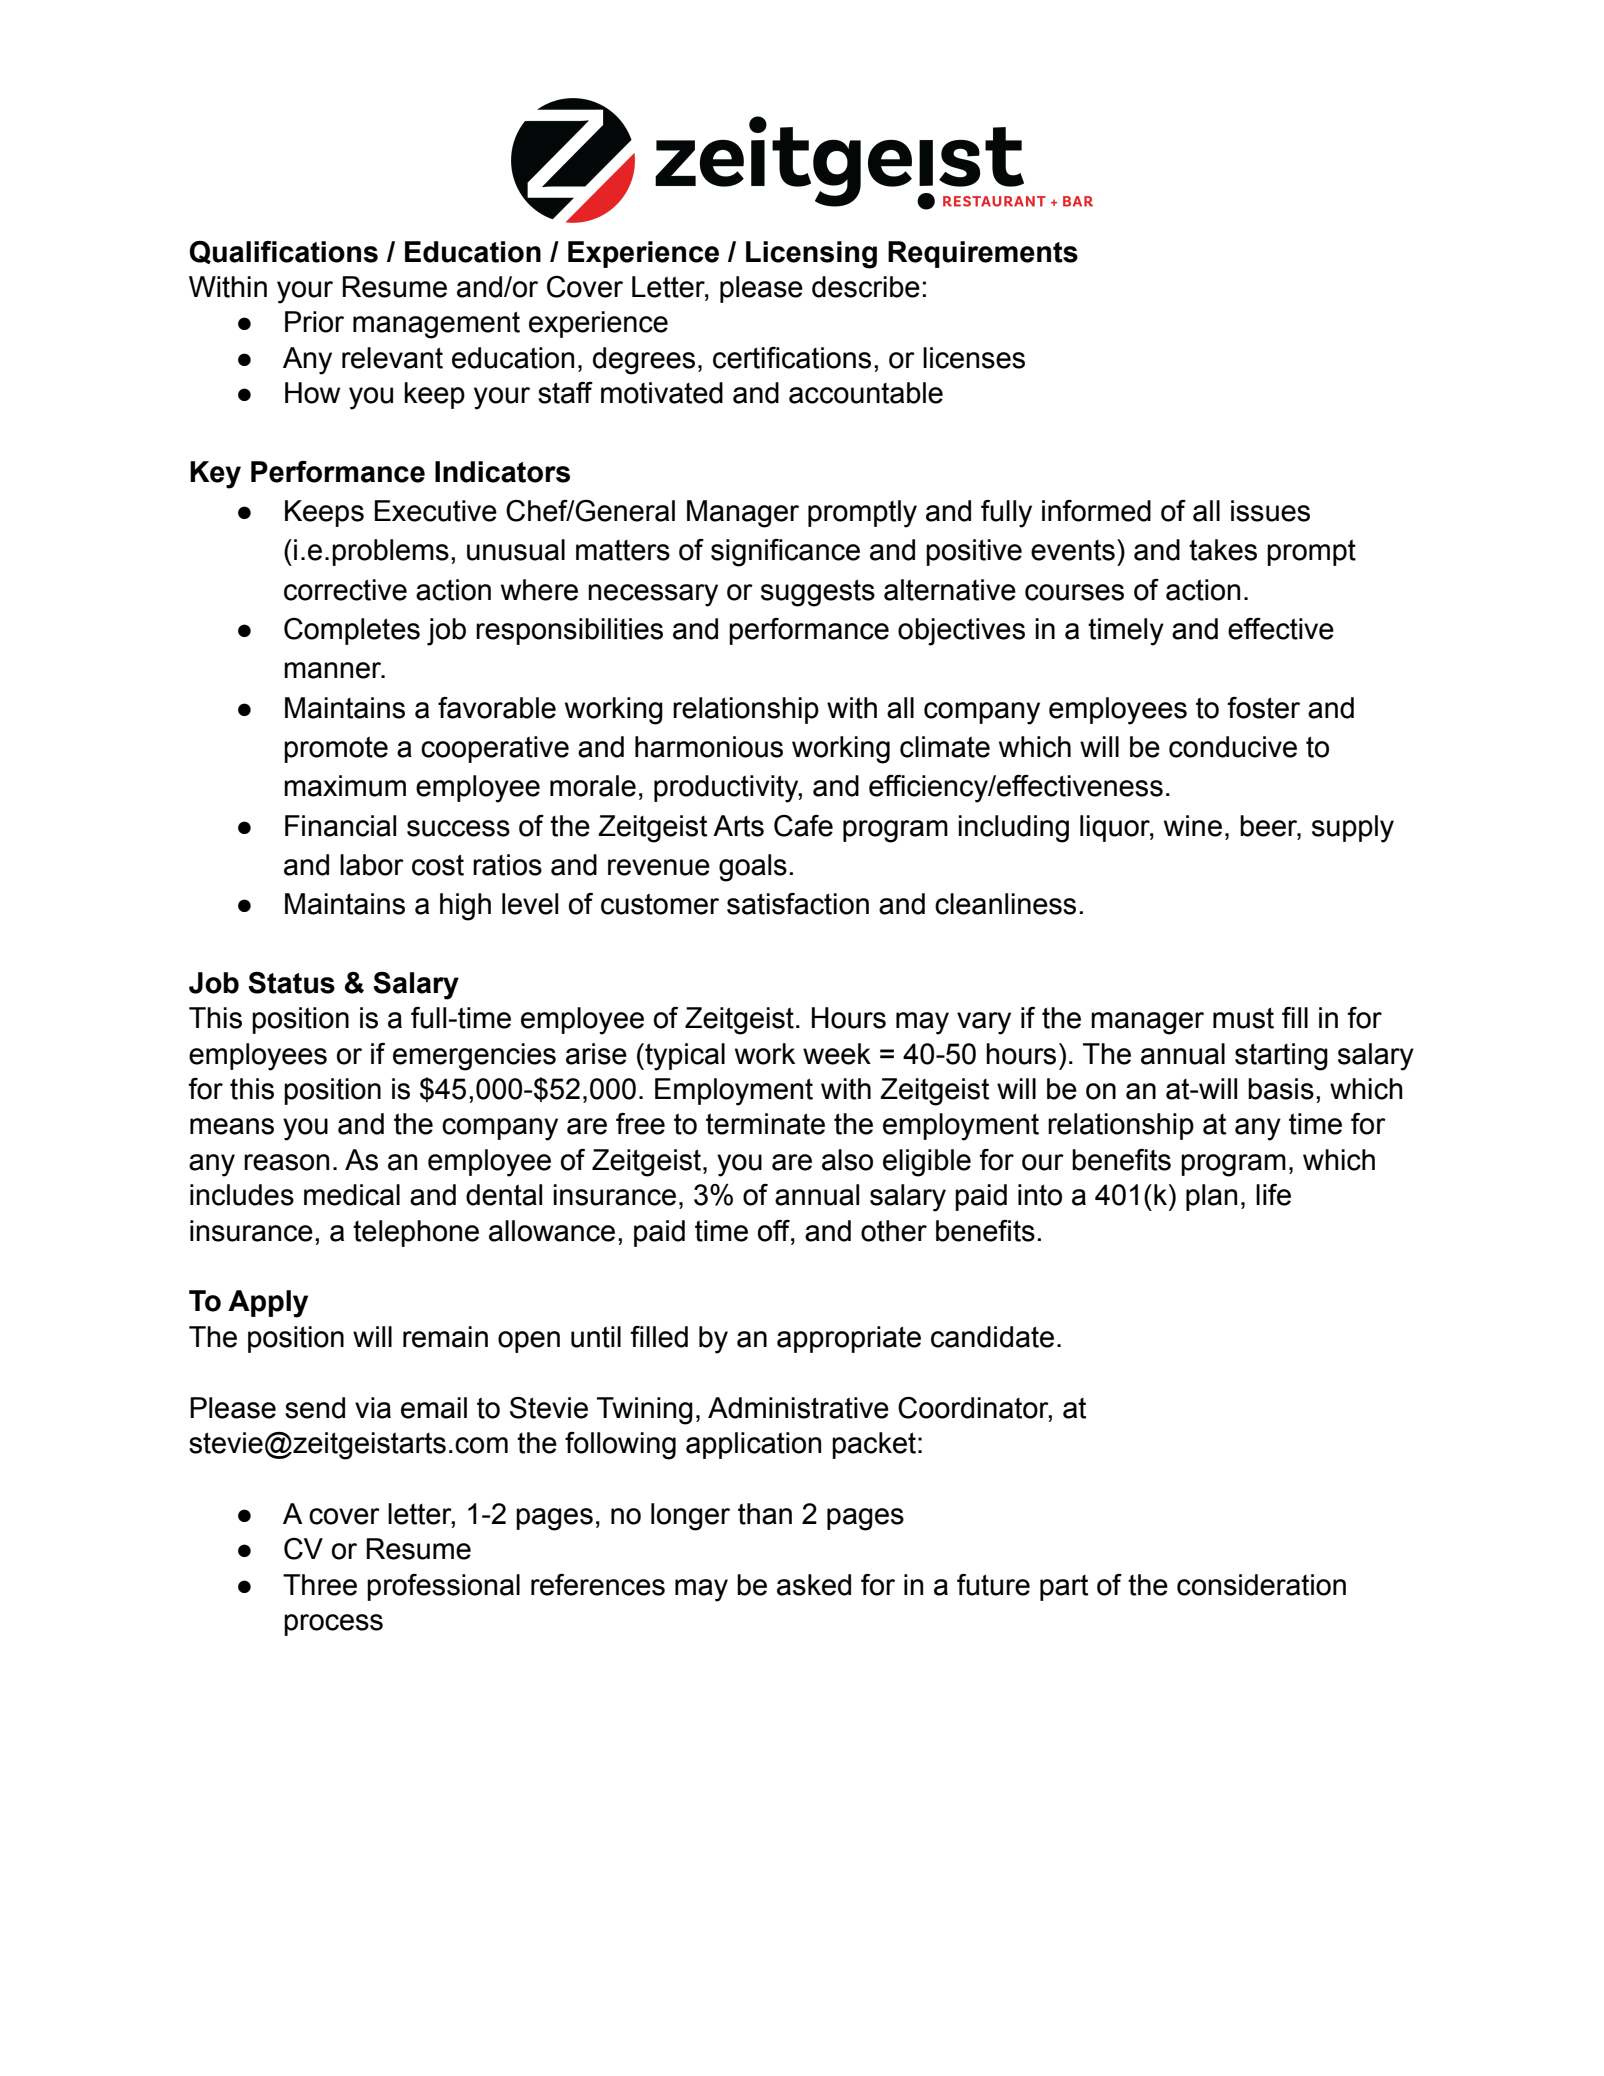 The height and width of the document is (2076, 1604). I want to click on Prior, so click(314, 322).
